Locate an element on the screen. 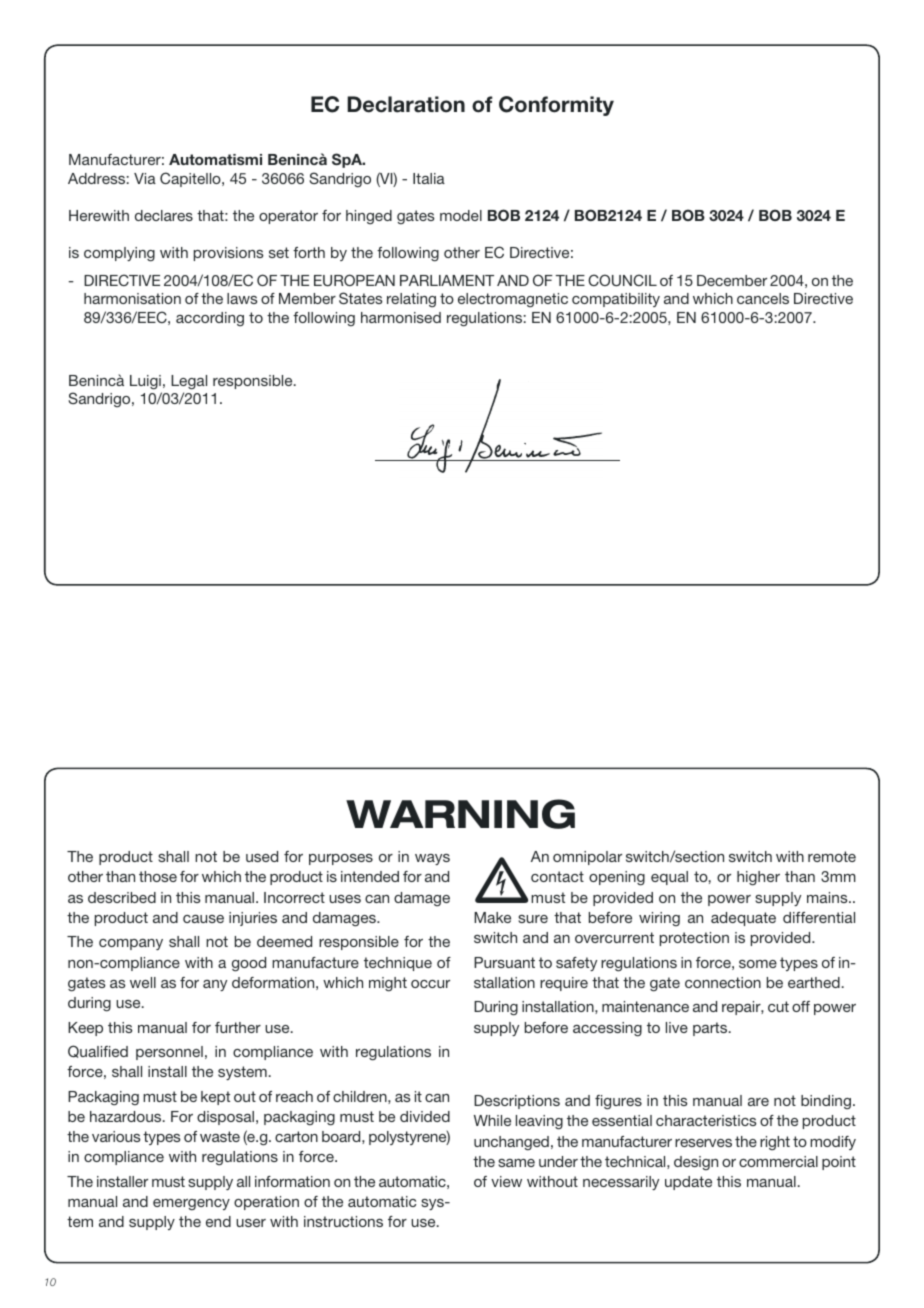 The height and width of the screenshot is (1308, 924). commercial is located at coordinates (778, 1161).
